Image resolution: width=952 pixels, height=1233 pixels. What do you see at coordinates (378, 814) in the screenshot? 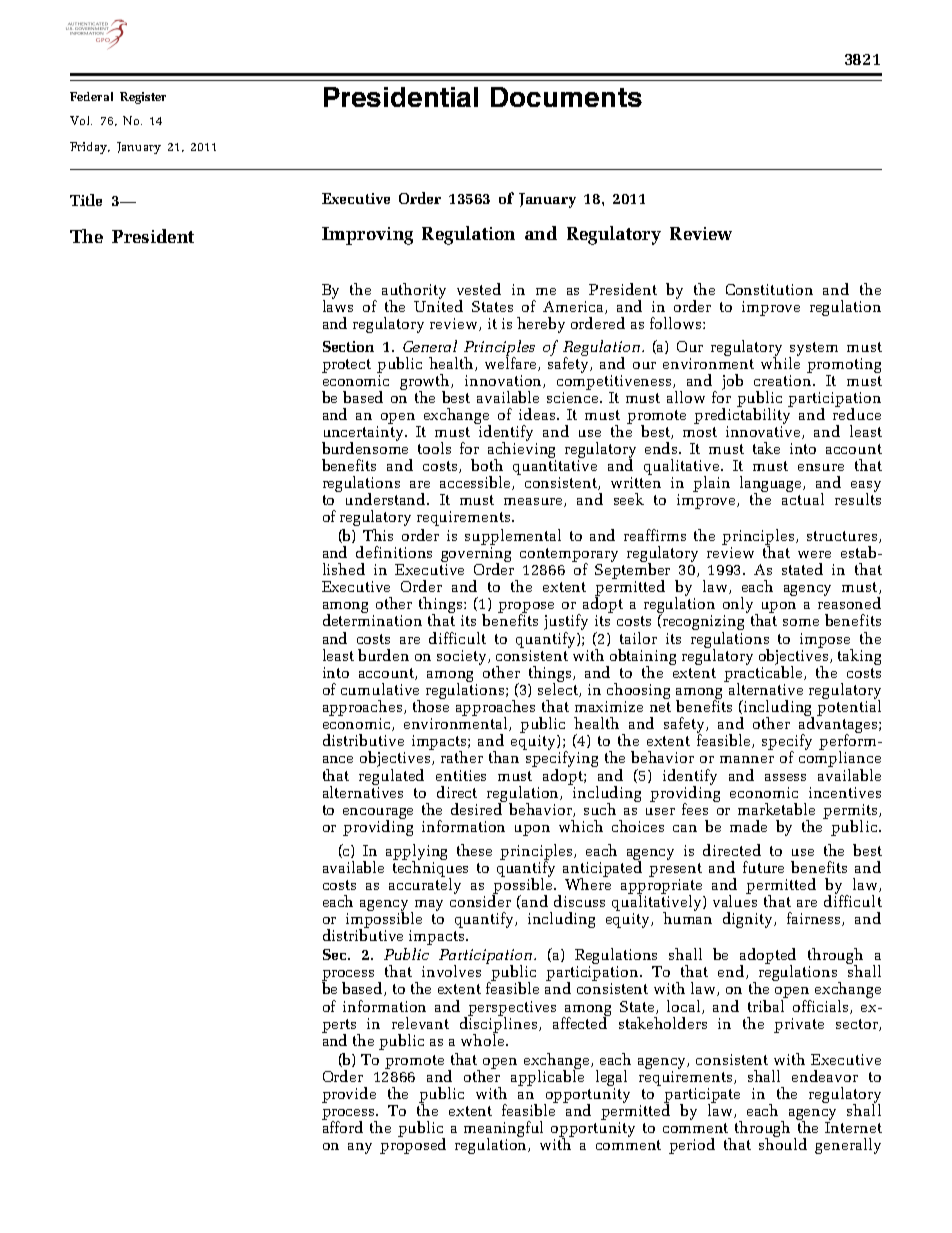
I see `encourage` at bounding box center [378, 814].
